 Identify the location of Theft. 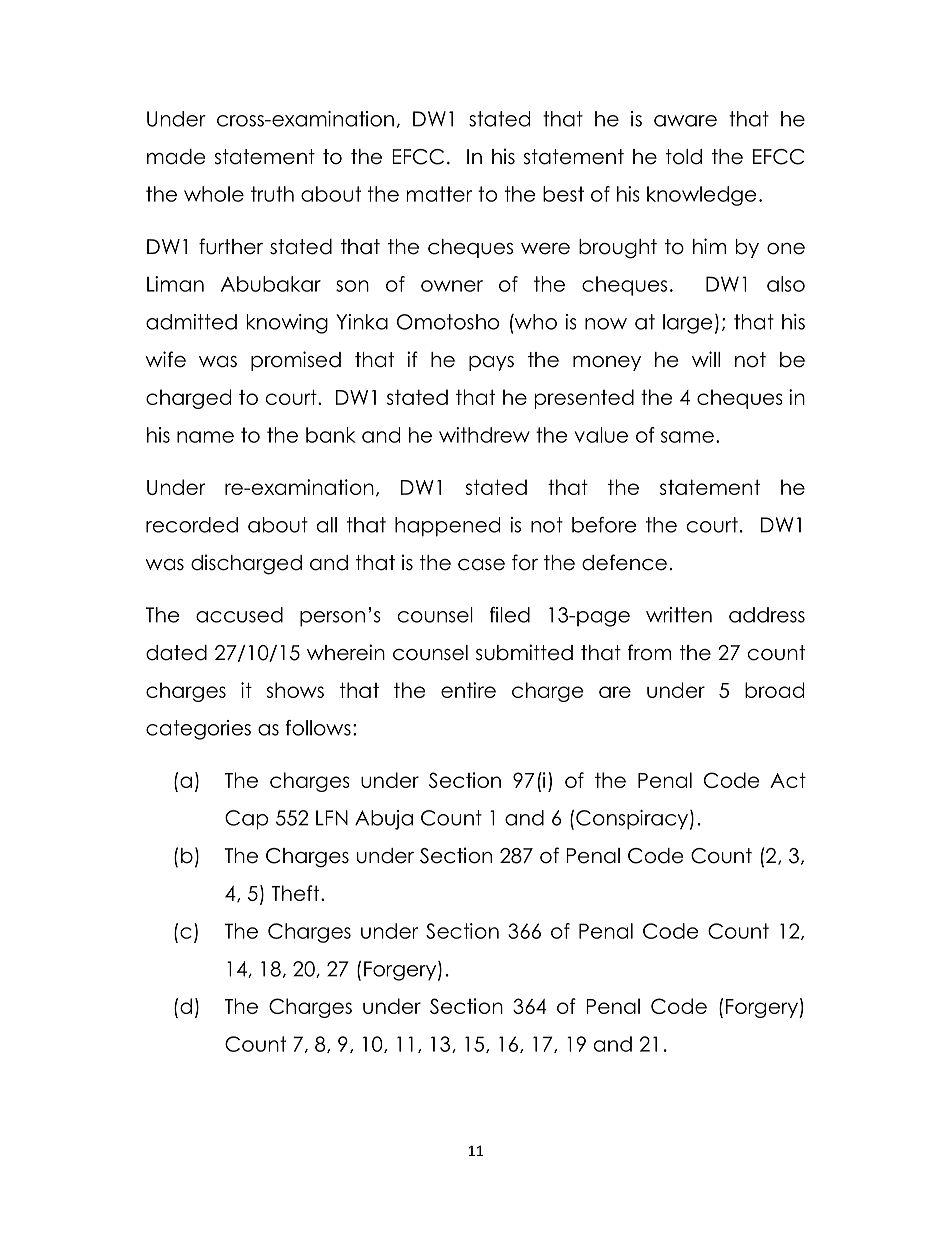
(297, 893).
